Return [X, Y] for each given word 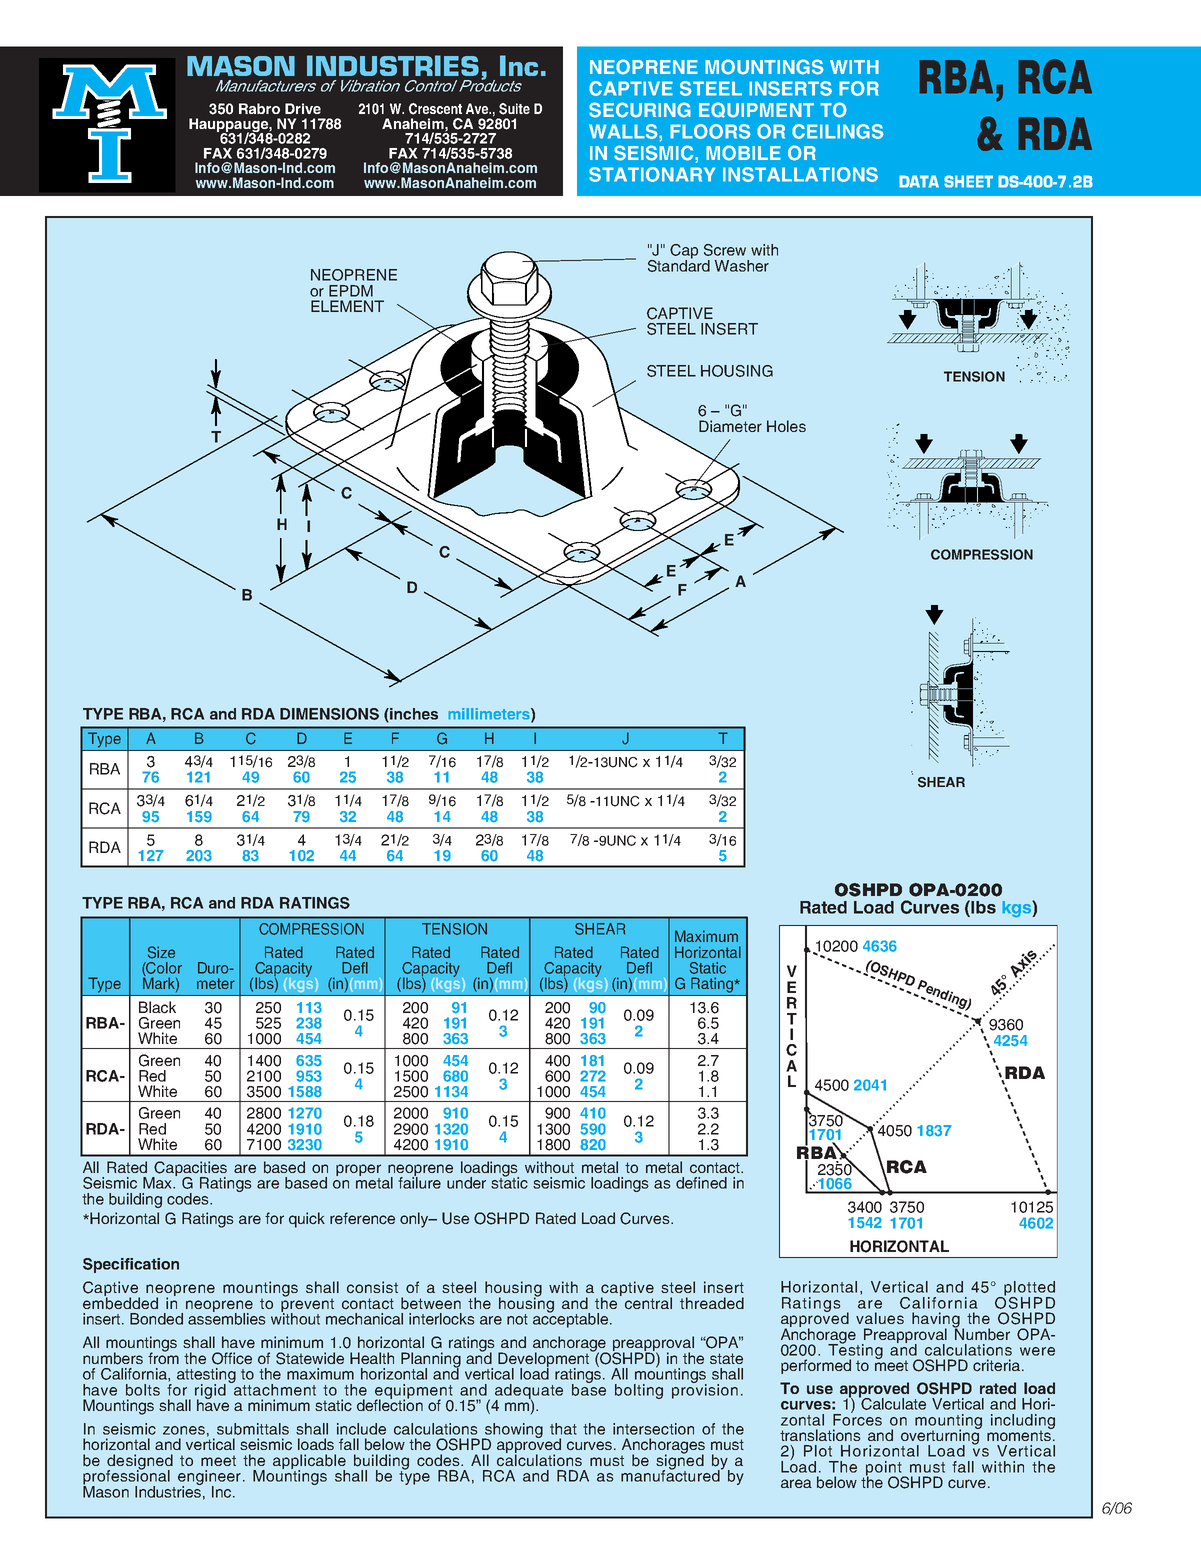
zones [184, 1430]
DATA [919, 181]
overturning [941, 1437]
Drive [303, 108]
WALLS [624, 131]
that [563, 1429]
